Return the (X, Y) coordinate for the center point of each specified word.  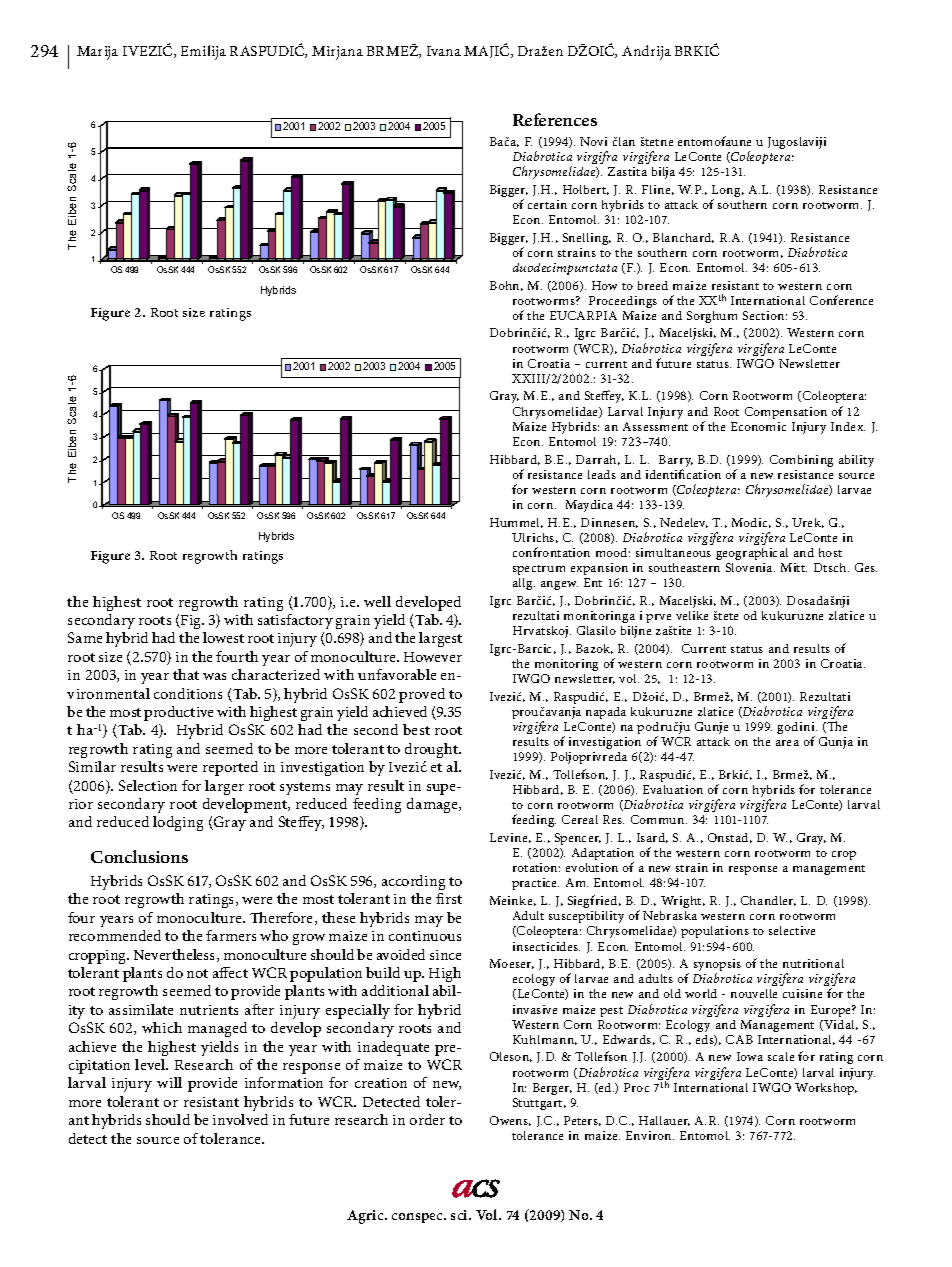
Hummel (516, 523)
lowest (223, 637)
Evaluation (673, 789)
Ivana (444, 51)
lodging (178, 823)
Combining (801, 461)
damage (434, 805)
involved (240, 1119)
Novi (593, 141)
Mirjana (337, 53)
